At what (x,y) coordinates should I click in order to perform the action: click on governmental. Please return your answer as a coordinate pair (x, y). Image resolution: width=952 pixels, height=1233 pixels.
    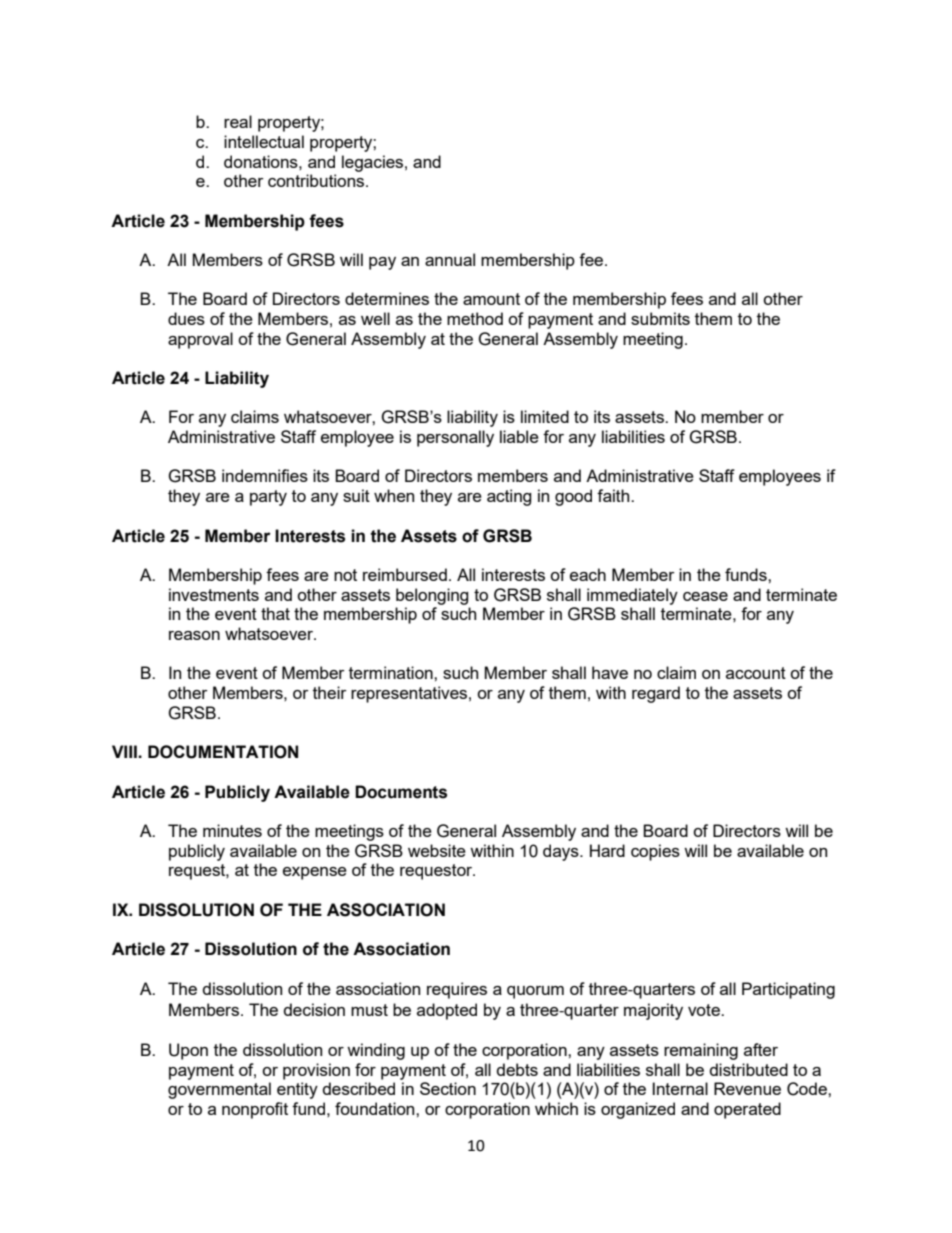
    Looking at the image, I should click on (219, 1090).
